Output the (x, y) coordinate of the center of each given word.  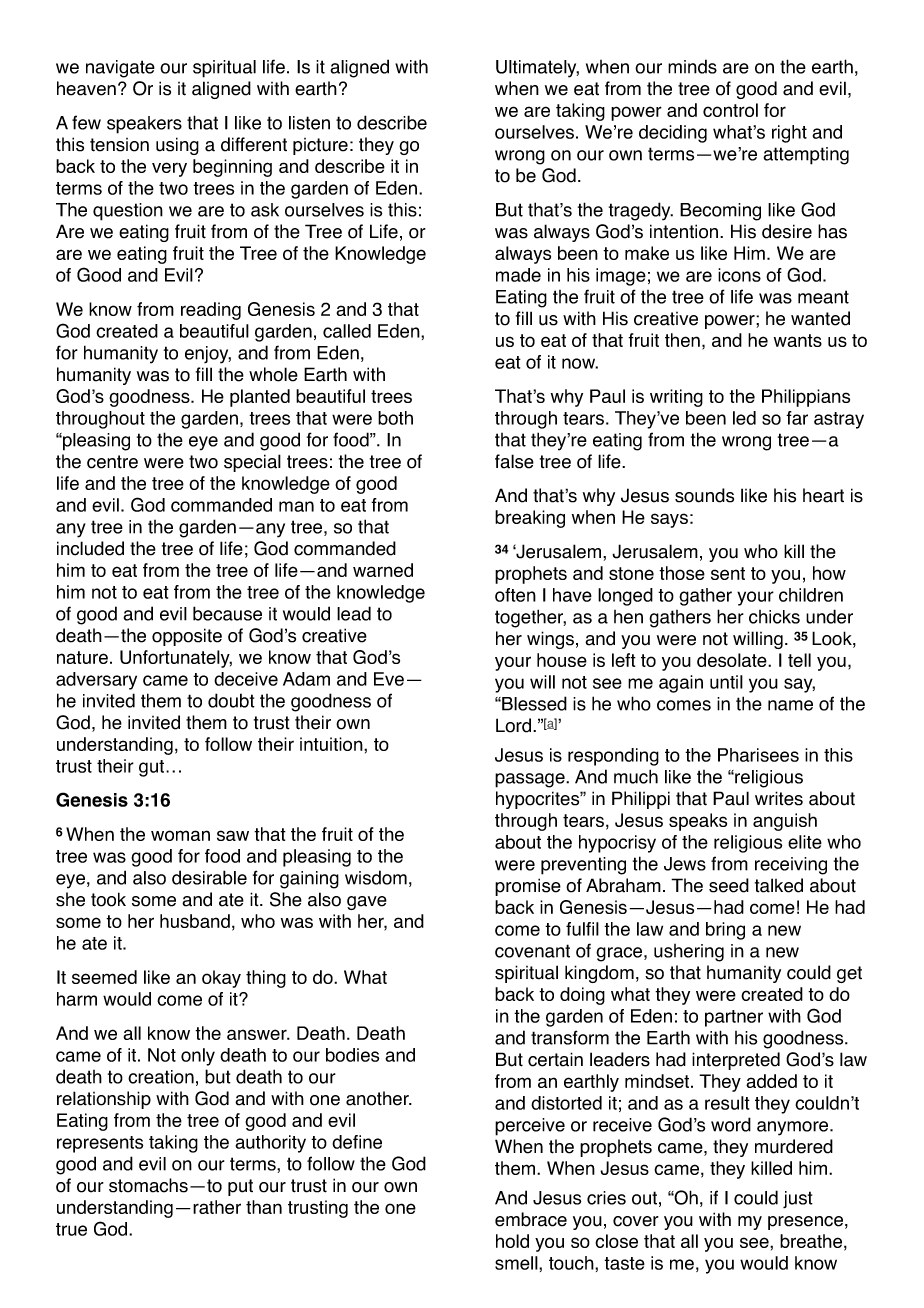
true (71, 1229)
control (730, 110)
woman (180, 835)
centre (112, 462)
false (514, 461)
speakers (144, 125)
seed (729, 885)
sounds (704, 495)
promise (528, 887)
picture (320, 146)
